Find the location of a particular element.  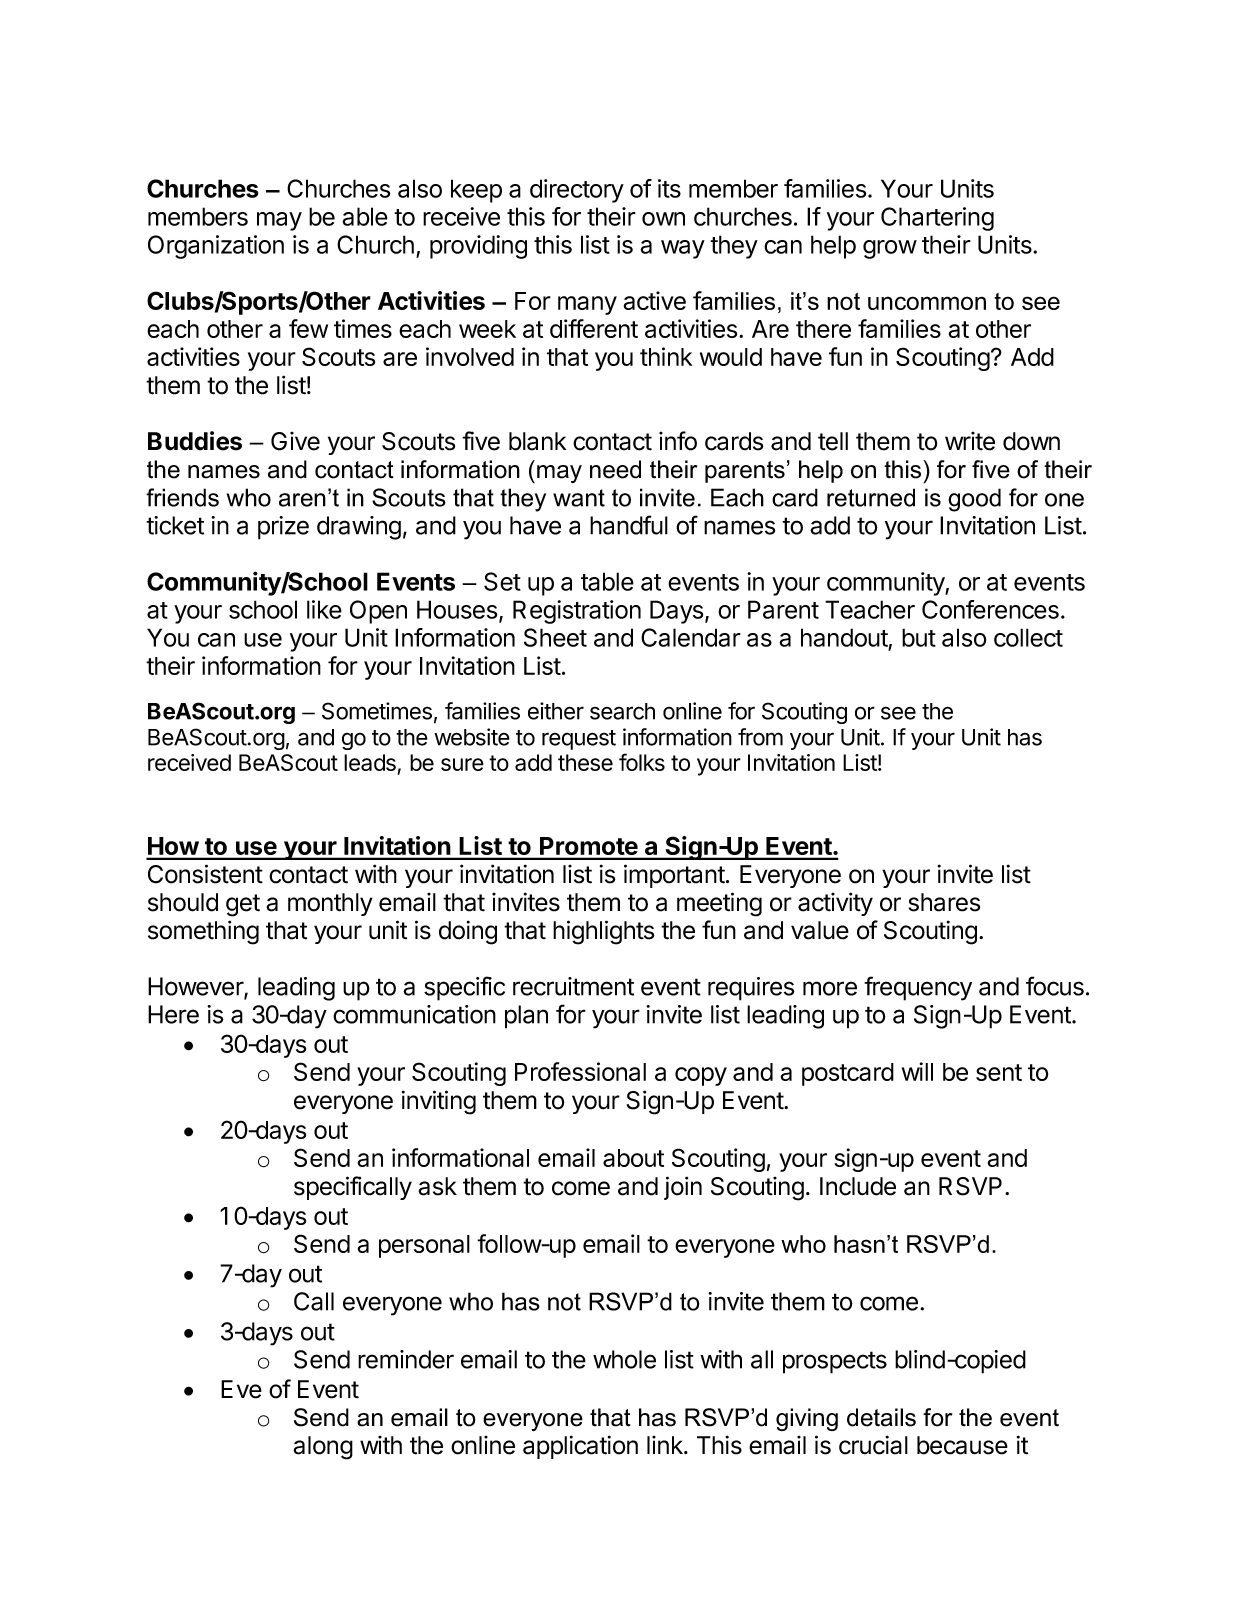

Consistent is located at coordinates (205, 874).
